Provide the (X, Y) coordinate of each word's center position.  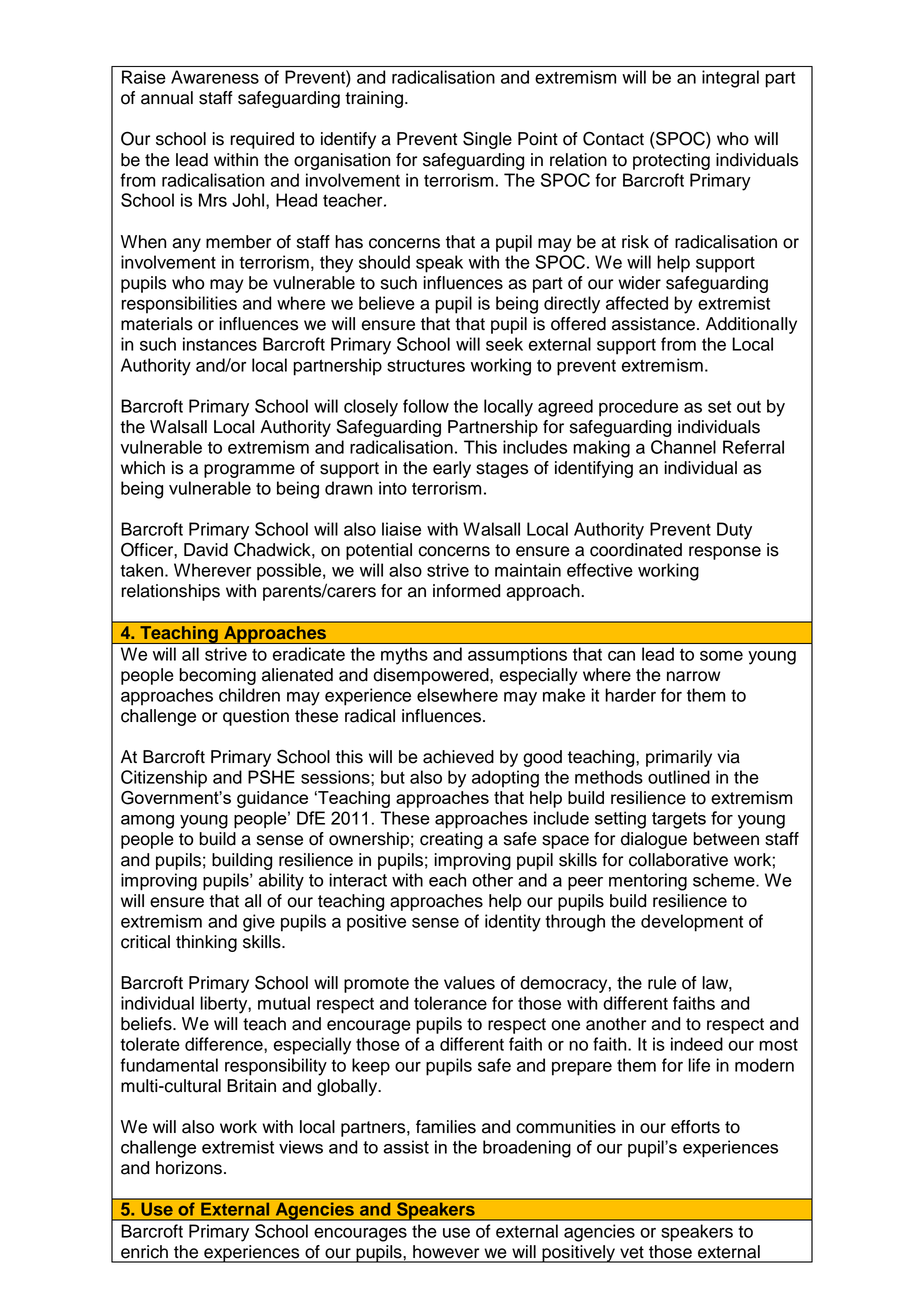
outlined (679, 777)
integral (730, 79)
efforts (695, 1127)
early (452, 469)
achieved (458, 757)
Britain (251, 1086)
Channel (683, 447)
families (446, 1127)
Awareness (215, 77)
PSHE (271, 777)
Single (487, 140)
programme (249, 471)
